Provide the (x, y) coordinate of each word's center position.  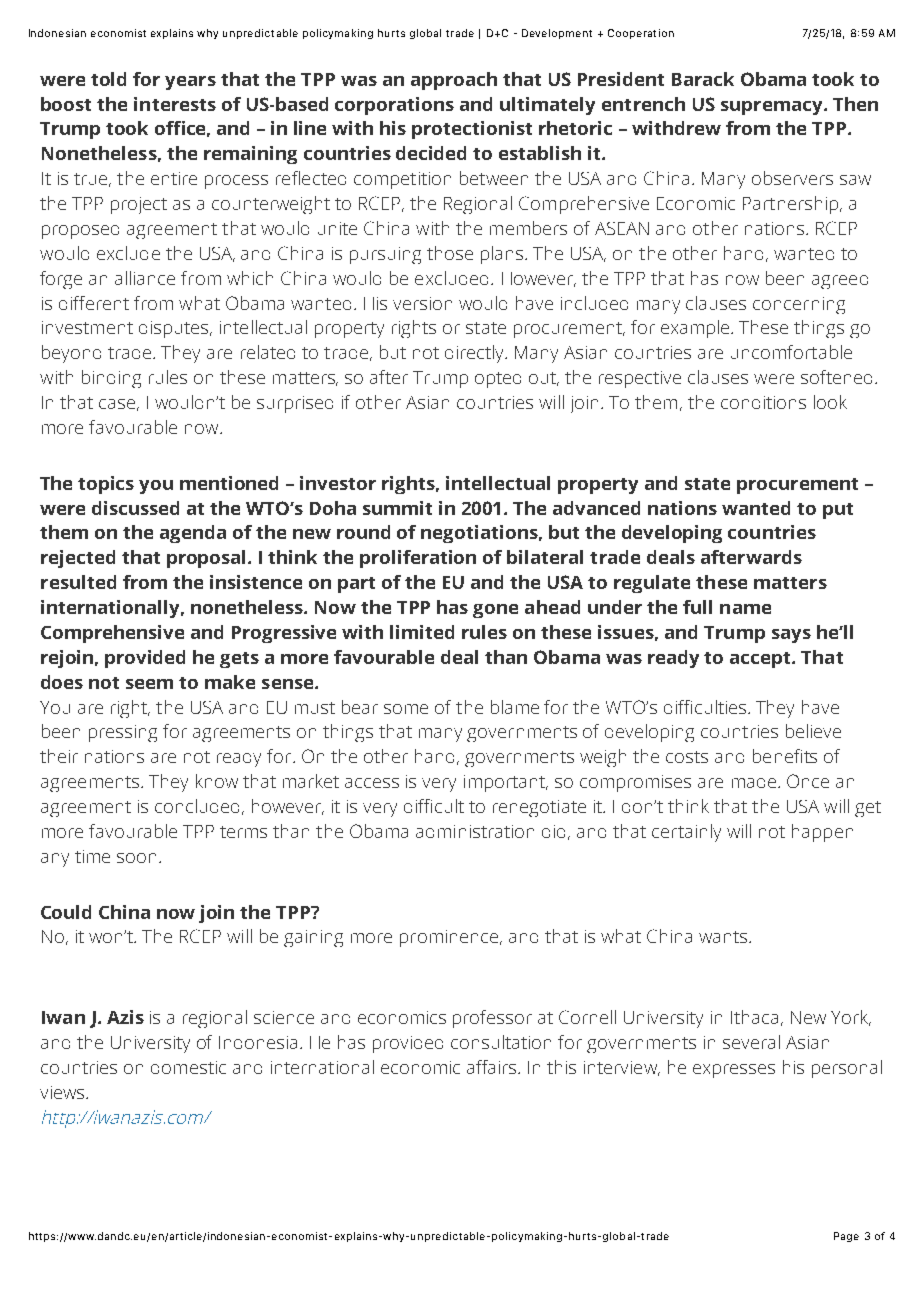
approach (454, 81)
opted (498, 380)
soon (136, 858)
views (63, 1092)
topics (106, 485)
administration (475, 831)
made (755, 783)
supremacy (773, 108)
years (190, 83)
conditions (763, 402)
